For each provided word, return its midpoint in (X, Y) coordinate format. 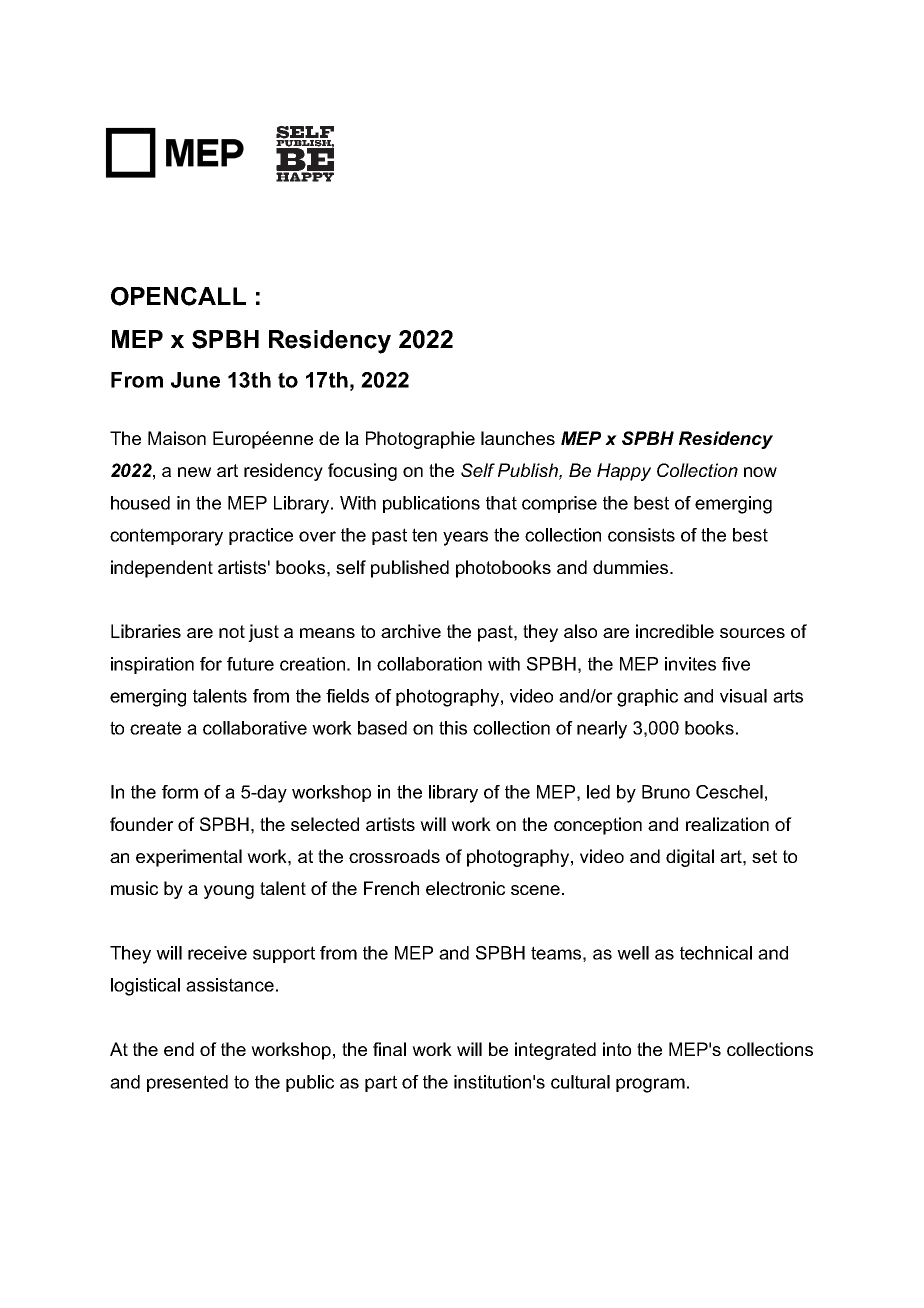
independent (162, 569)
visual (743, 696)
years (465, 538)
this (453, 728)
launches (518, 438)
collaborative (255, 728)
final (389, 1049)
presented (187, 1083)
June (195, 380)
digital (690, 858)
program (650, 1085)
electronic (465, 888)
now (760, 472)
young (229, 892)
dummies (632, 567)
